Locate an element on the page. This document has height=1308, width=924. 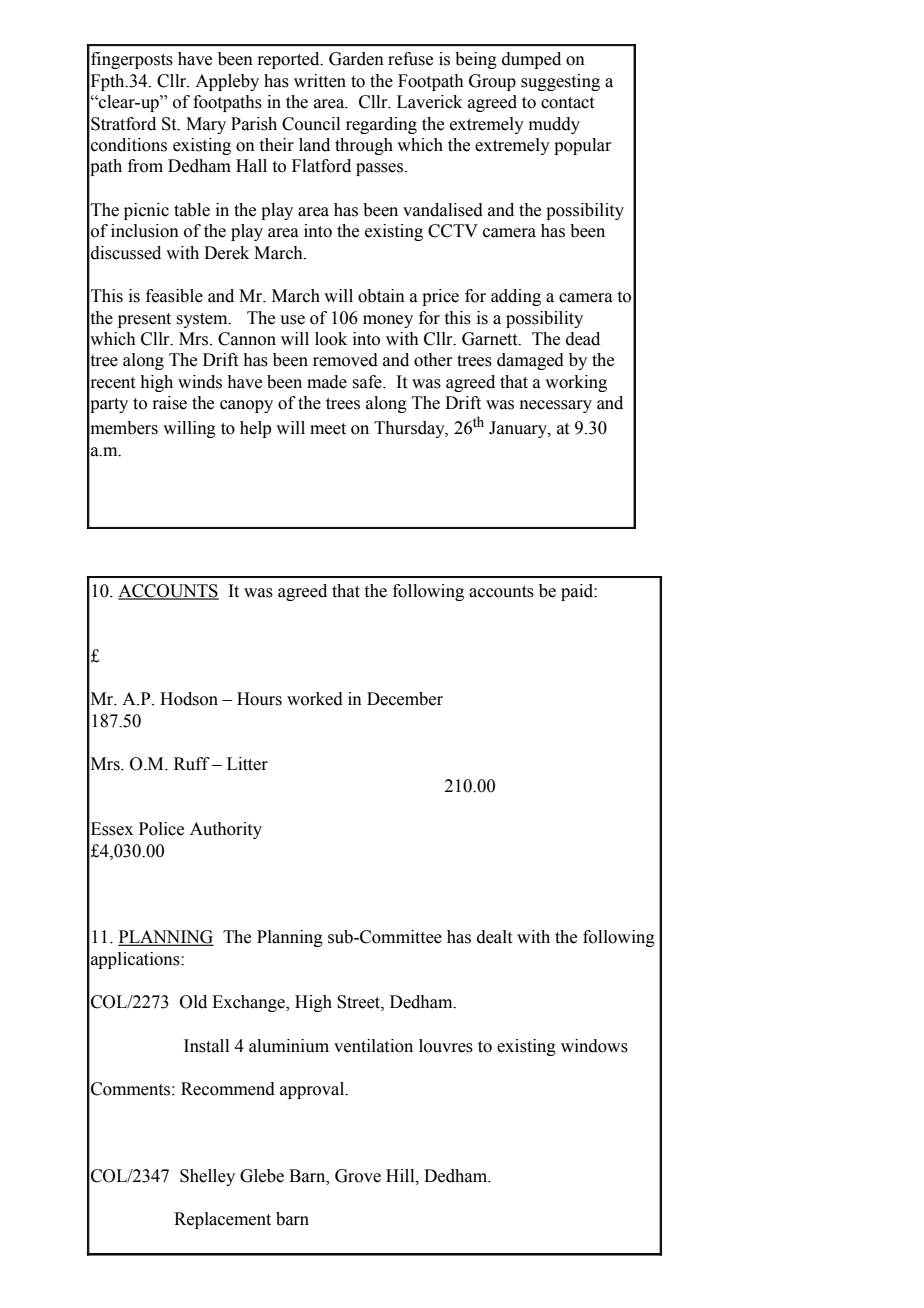
Grove is located at coordinates (358, 1176).
